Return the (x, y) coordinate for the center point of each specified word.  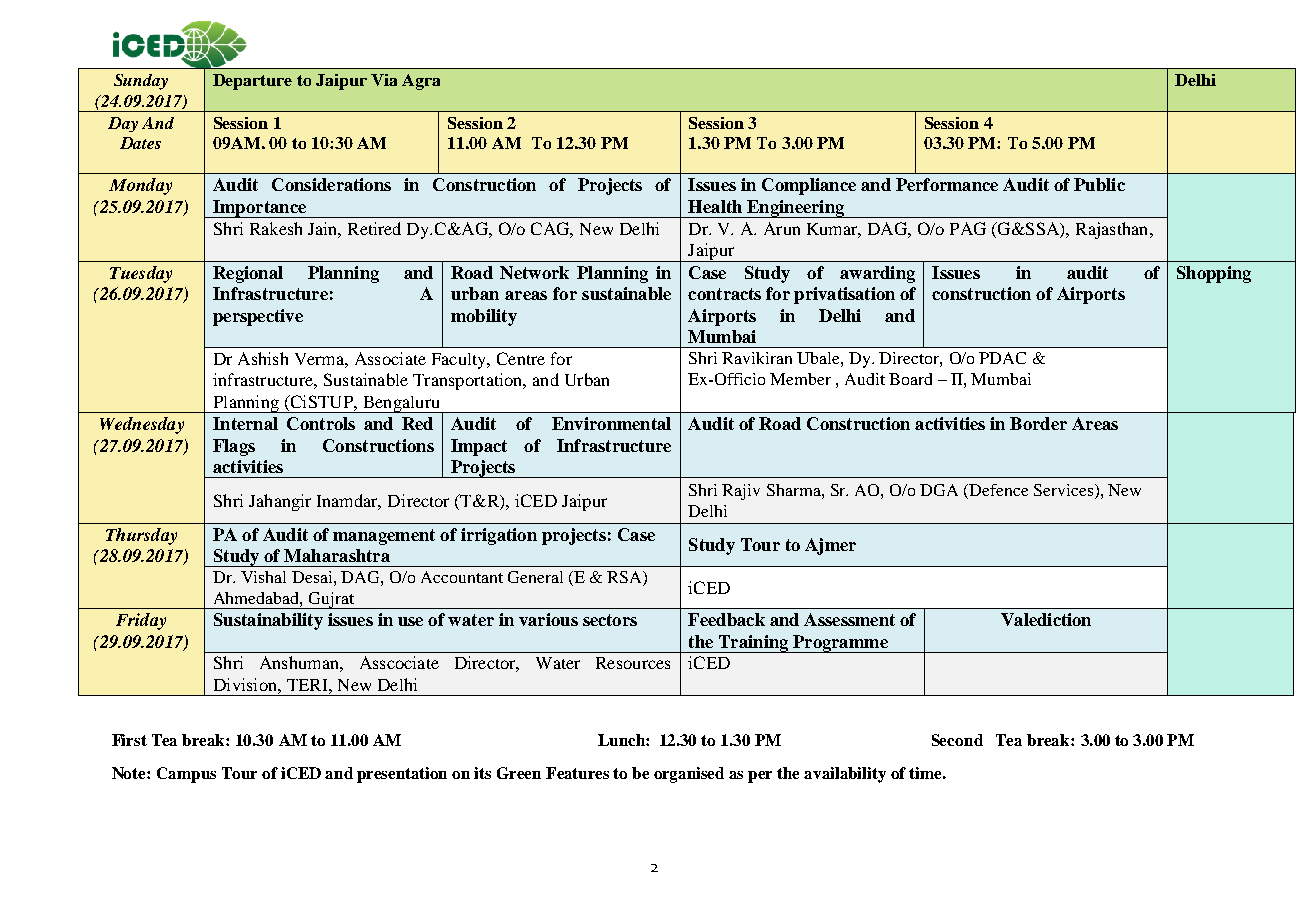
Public (1099, 184)
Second (957, 740)
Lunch (622, 740)
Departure (252, 82)
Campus (186, 775)
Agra (421, 82)
